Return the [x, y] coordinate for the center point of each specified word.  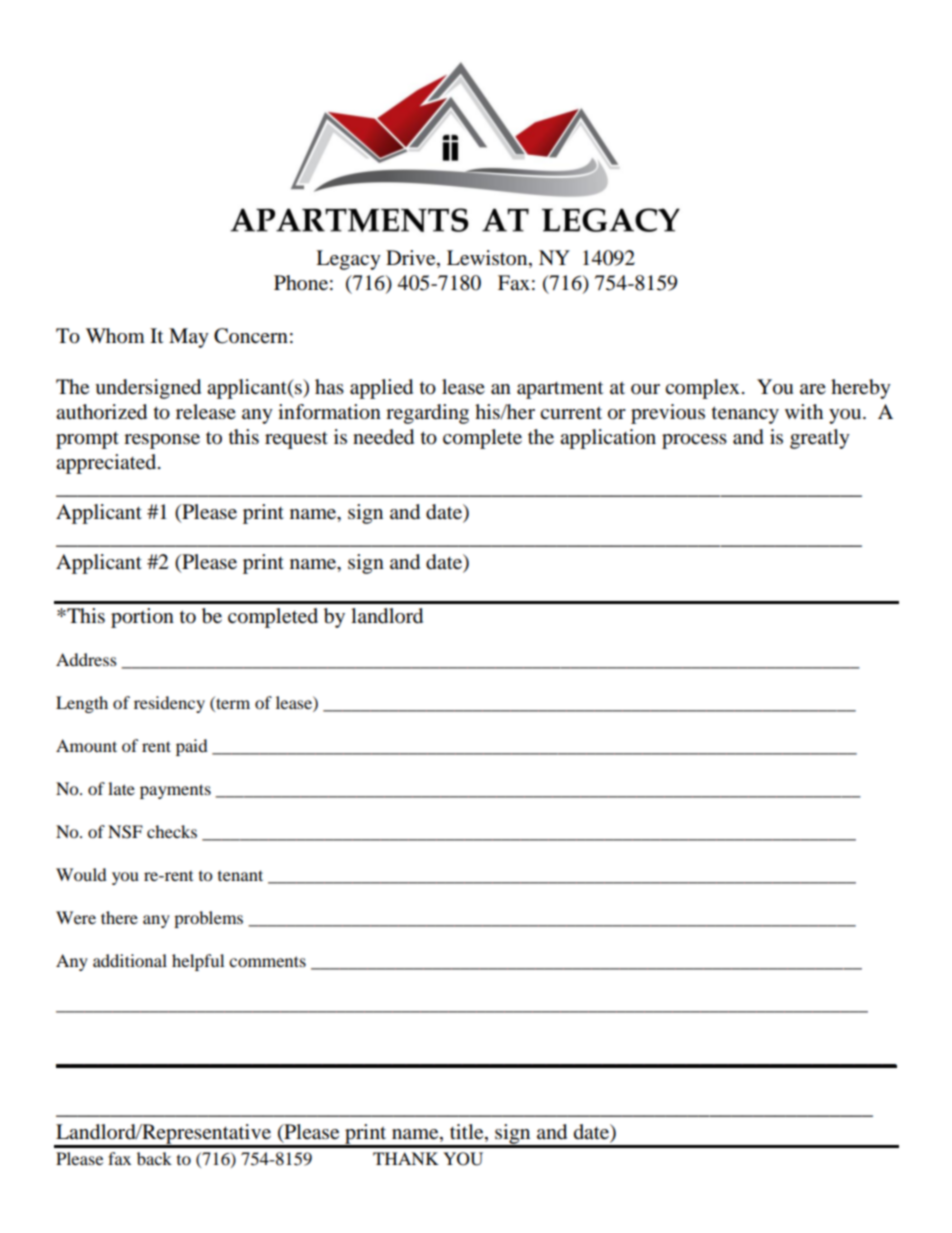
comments [267, 961]
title [468, 1132]
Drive [412, 258]
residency [169, 704]
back [154, 1158]
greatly [820, 439]
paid [192, 747]
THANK [406, 1158]
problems [208, 919]
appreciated [107, 464]
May [189, 338]
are [813, 389]
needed [383, 437]
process [694, 441]
